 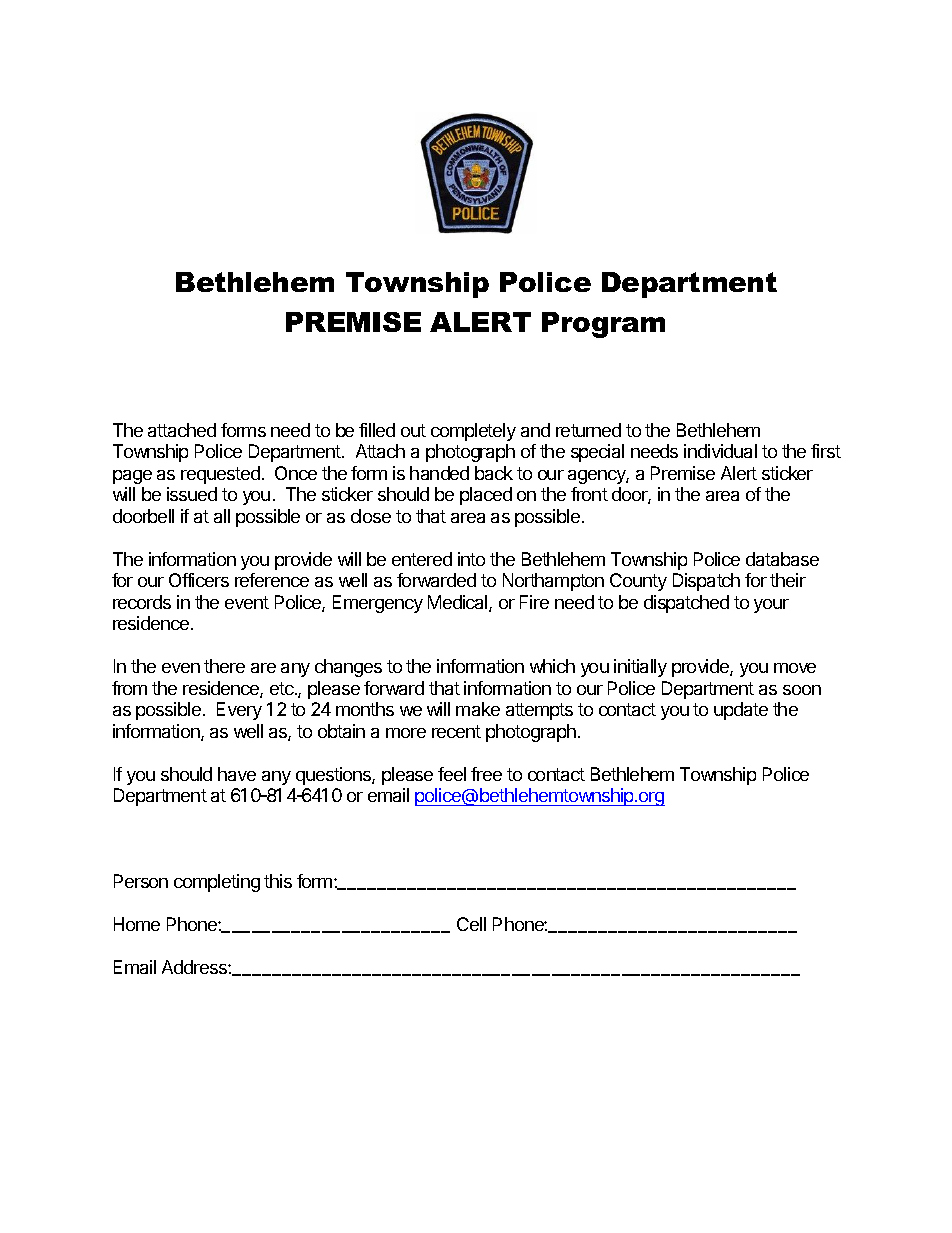 I want to click on Program, so click(x=603, y=325).
